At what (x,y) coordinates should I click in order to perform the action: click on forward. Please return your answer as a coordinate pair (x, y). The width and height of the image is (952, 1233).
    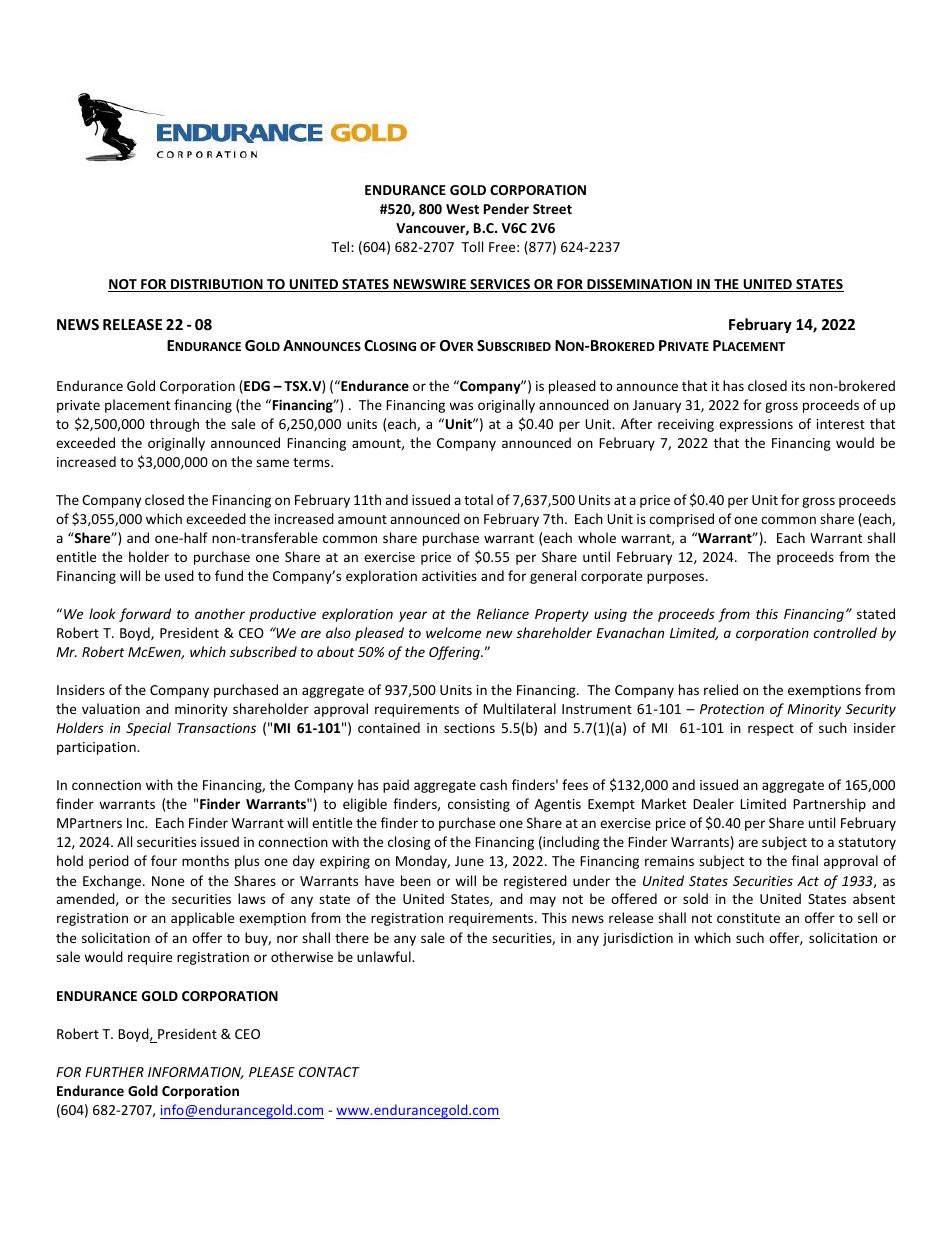
    Looking at the image, I should click on (145, 615).
